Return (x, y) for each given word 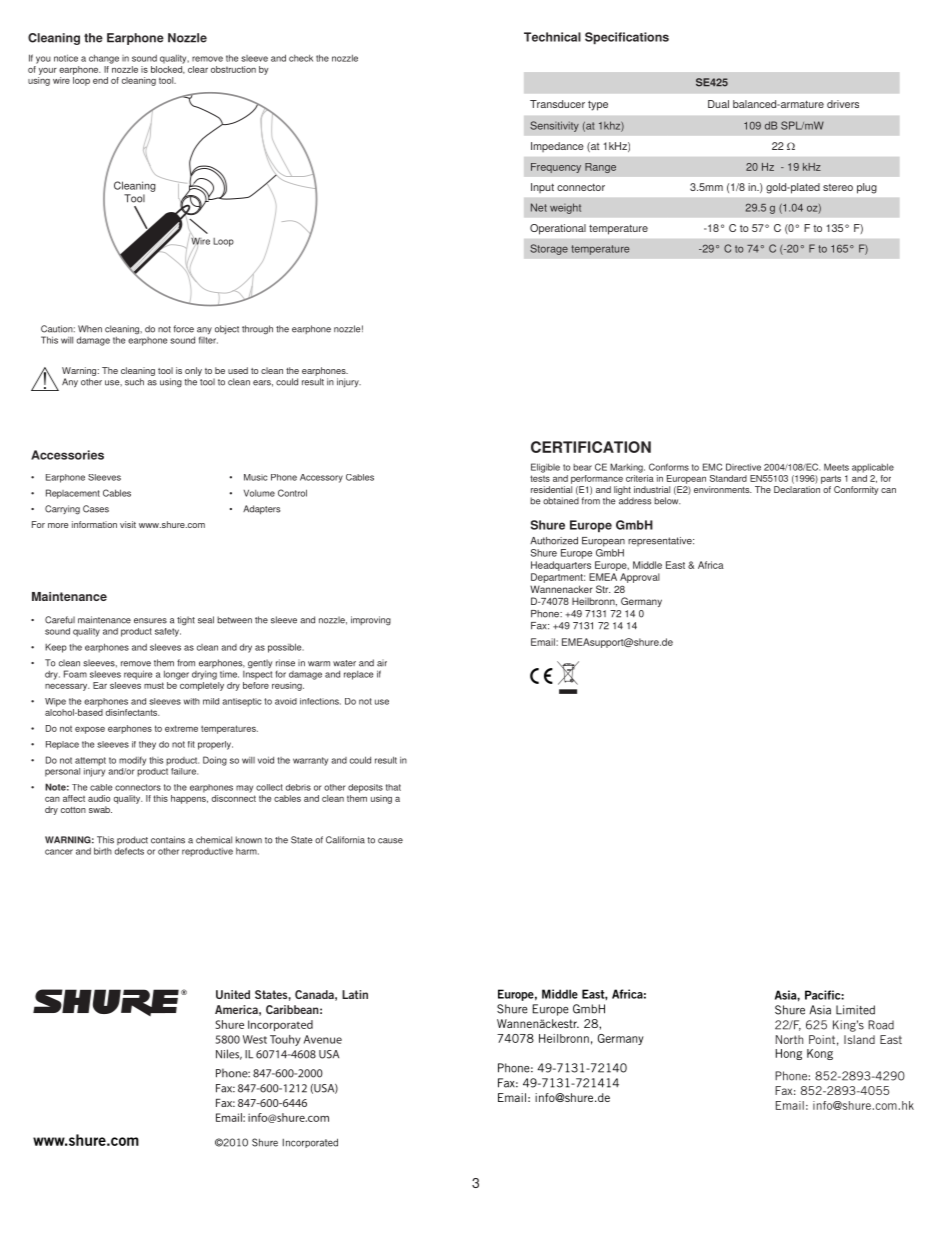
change (104, 59)
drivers (843, 104)
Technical (552, 37)
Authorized (554, 541)
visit (128, 524)
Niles (229, 1054)
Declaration (797, 489)
